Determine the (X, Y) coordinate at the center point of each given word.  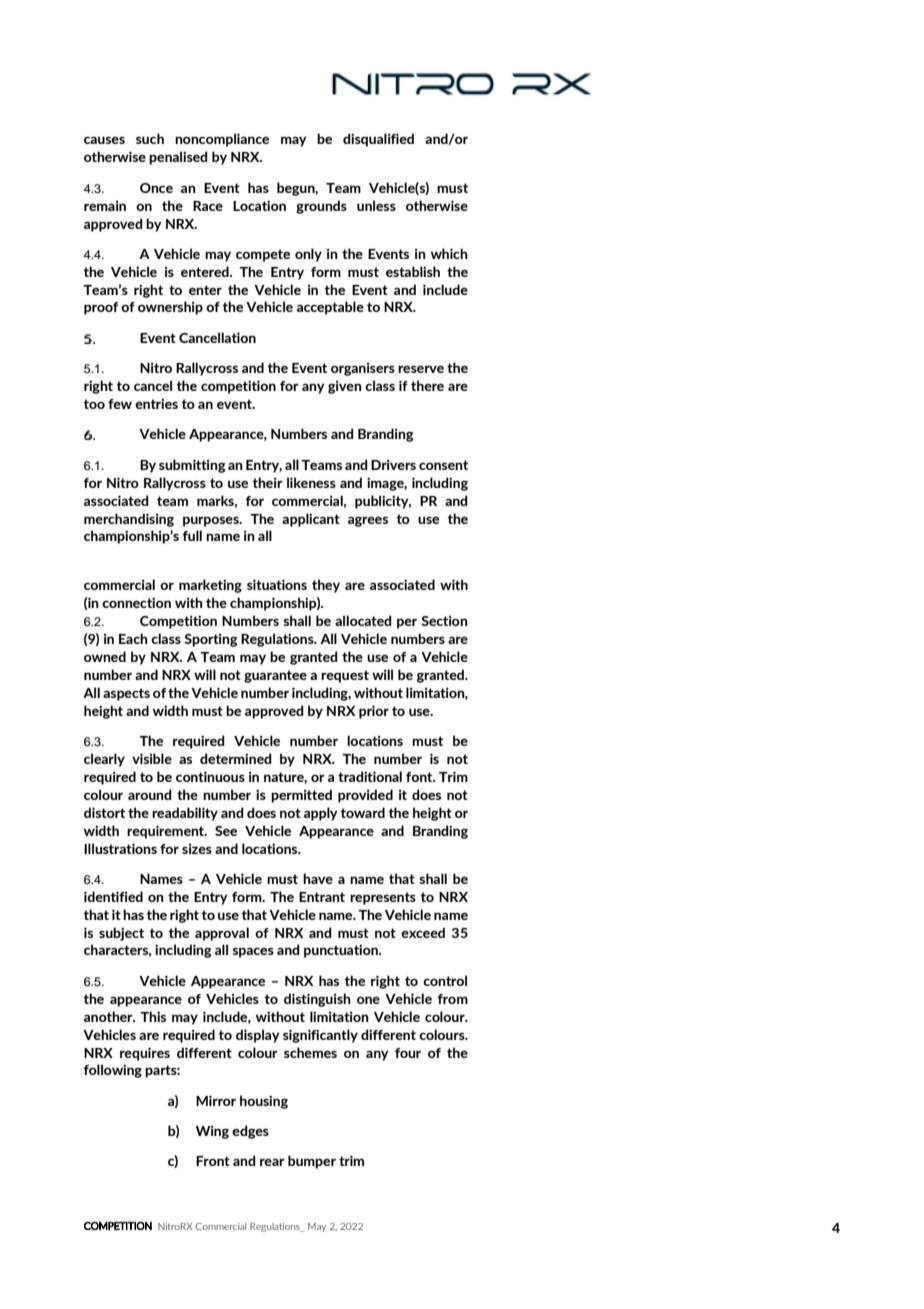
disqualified (378, 140)
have (318, 878)
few (120, 404)
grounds (321, 207)
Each (133, 638)
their (267, 482)
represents (383, 898)
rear (272, 1162)
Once (156, 188)
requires (145, 1054)
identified (113, 896)
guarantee (275, 676)
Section (444, 621)
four (408, 1053)
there (427, 385)
